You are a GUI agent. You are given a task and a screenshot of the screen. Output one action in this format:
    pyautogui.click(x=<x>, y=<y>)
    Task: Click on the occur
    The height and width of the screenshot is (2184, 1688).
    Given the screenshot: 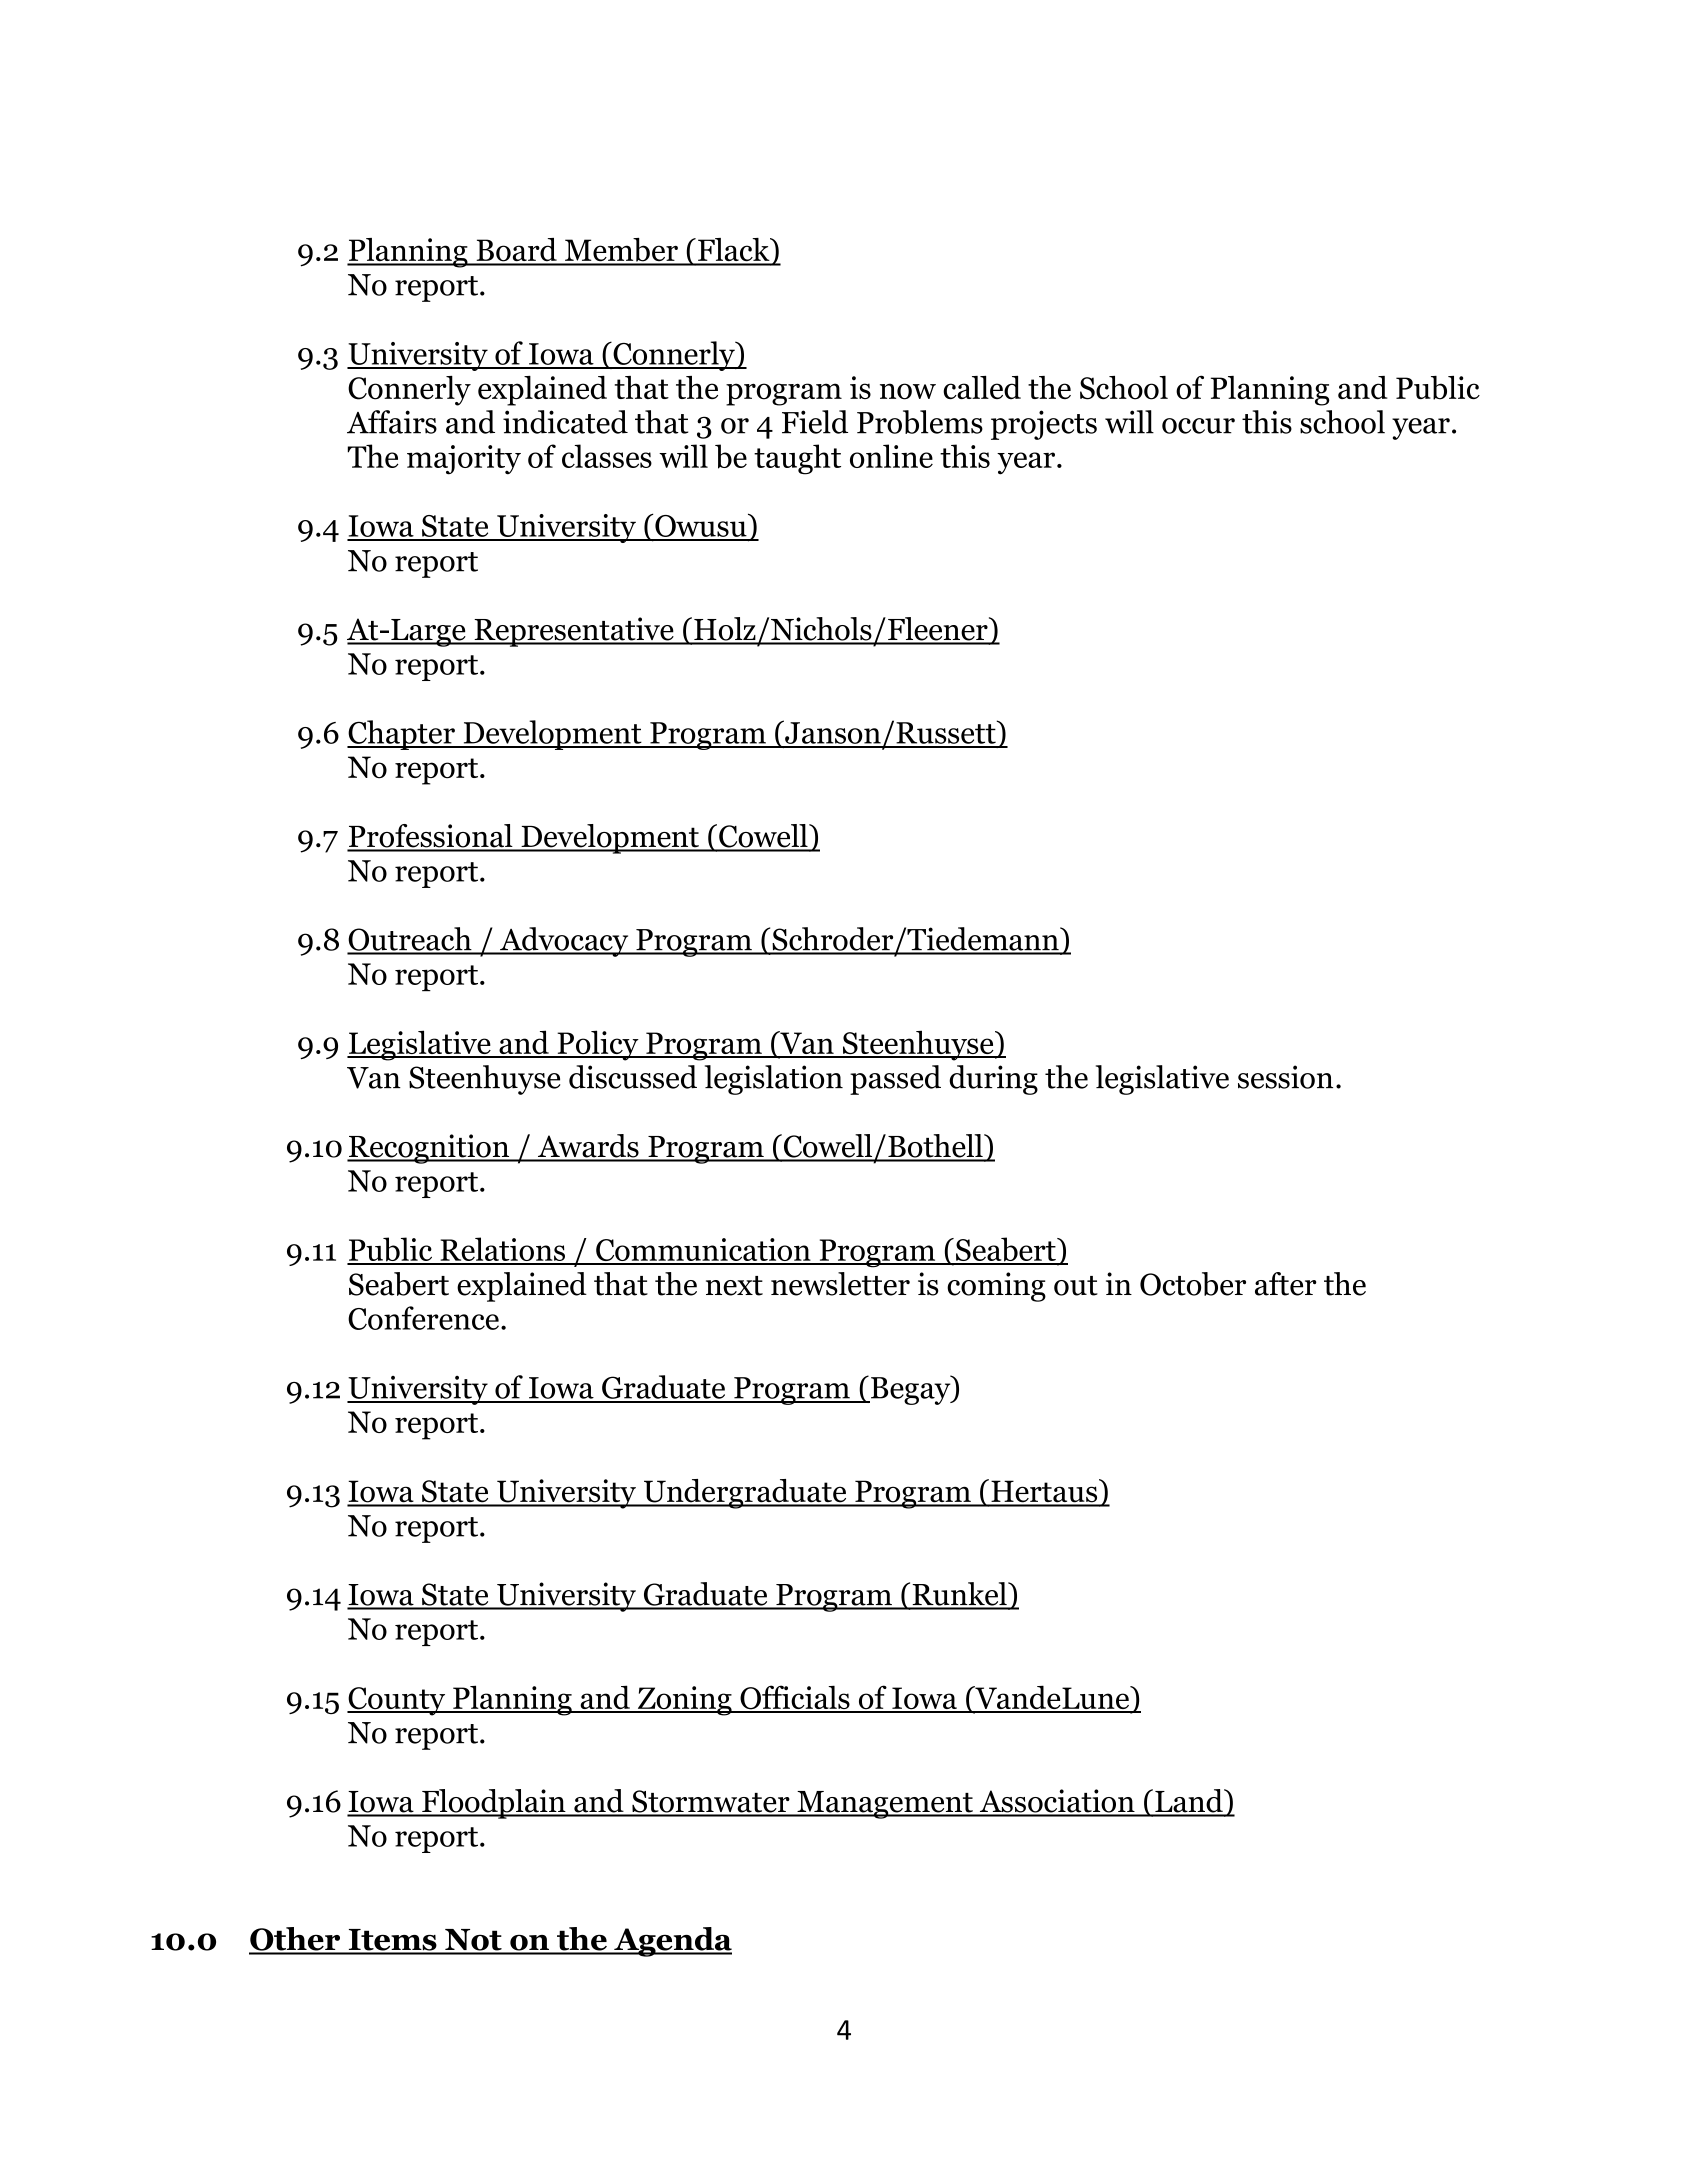 What is the action you would take?
    pyautogui.click(x=1198, y=426)
